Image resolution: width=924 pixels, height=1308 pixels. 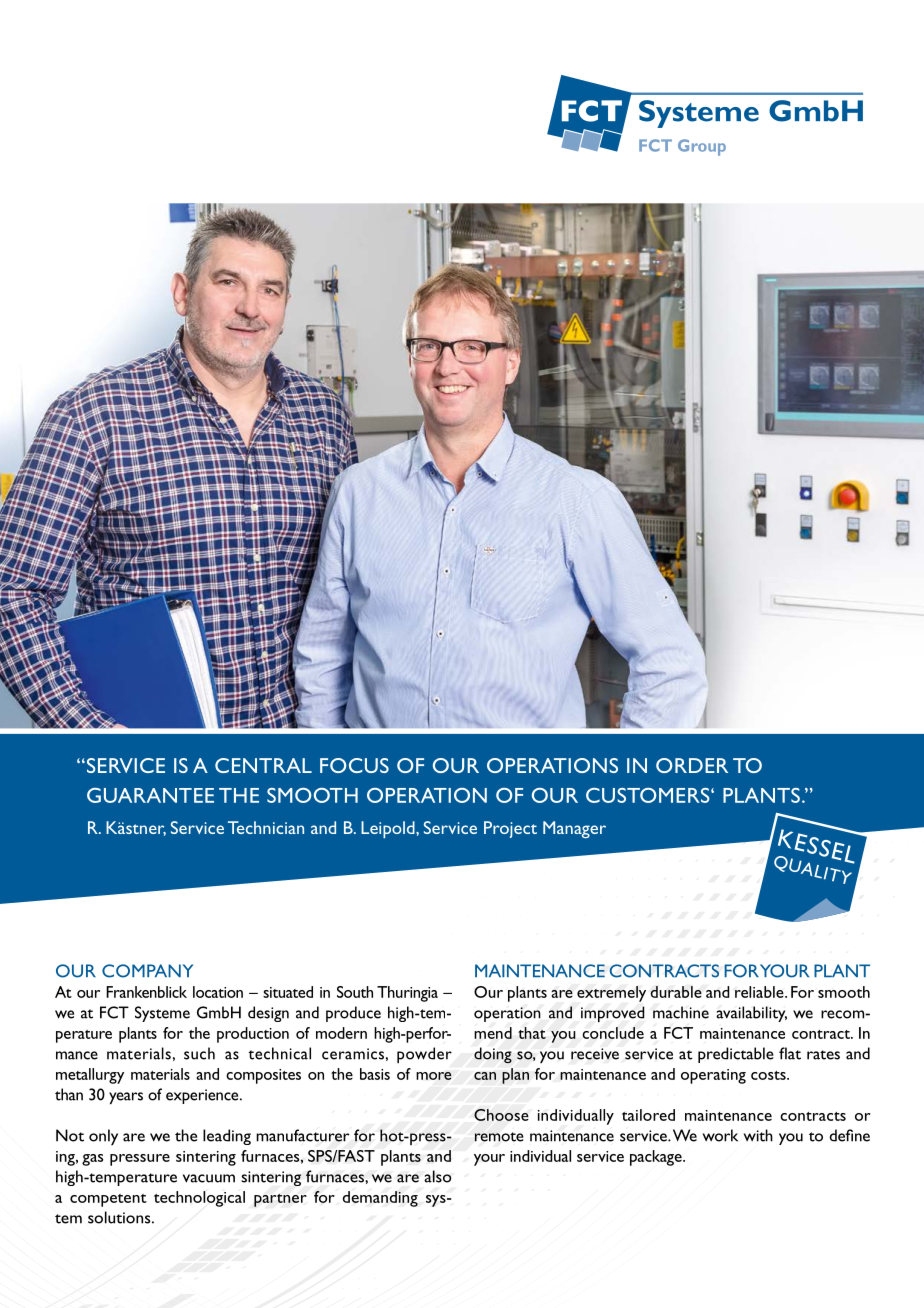 I want to click on also, so click(x=437, y=1176).
